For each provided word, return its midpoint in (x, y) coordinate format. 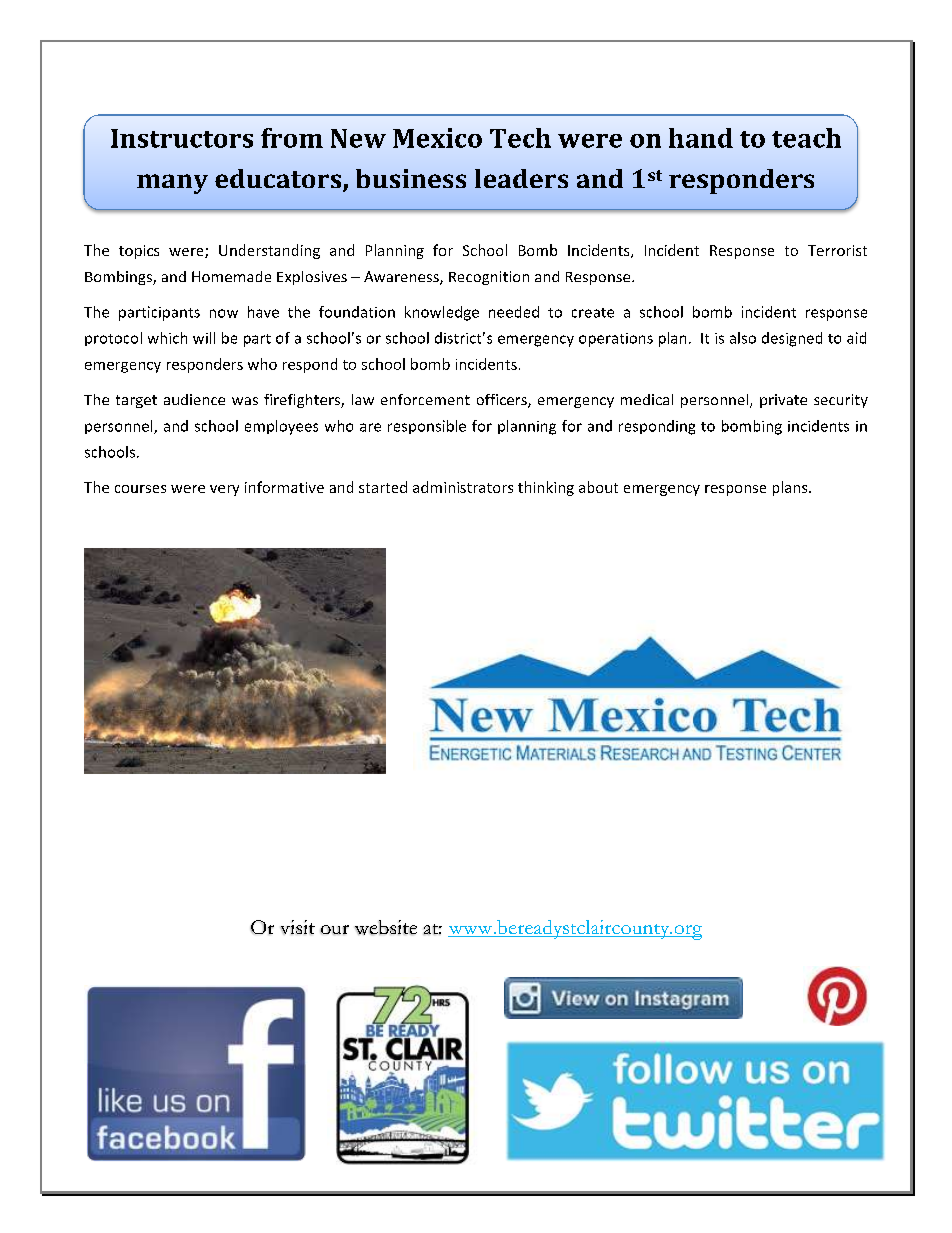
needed (514, 312)
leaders (521, 178)
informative (284, 487)
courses (140, 489)
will (204, 338)
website (386, 927)
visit (298, 927)
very (224, 490)
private (783, 401)
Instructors (182, 138)
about (598, 487)
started (383, 487)
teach (806, 138)
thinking (546, 488)
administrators (463, 487)
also (743, 338)
